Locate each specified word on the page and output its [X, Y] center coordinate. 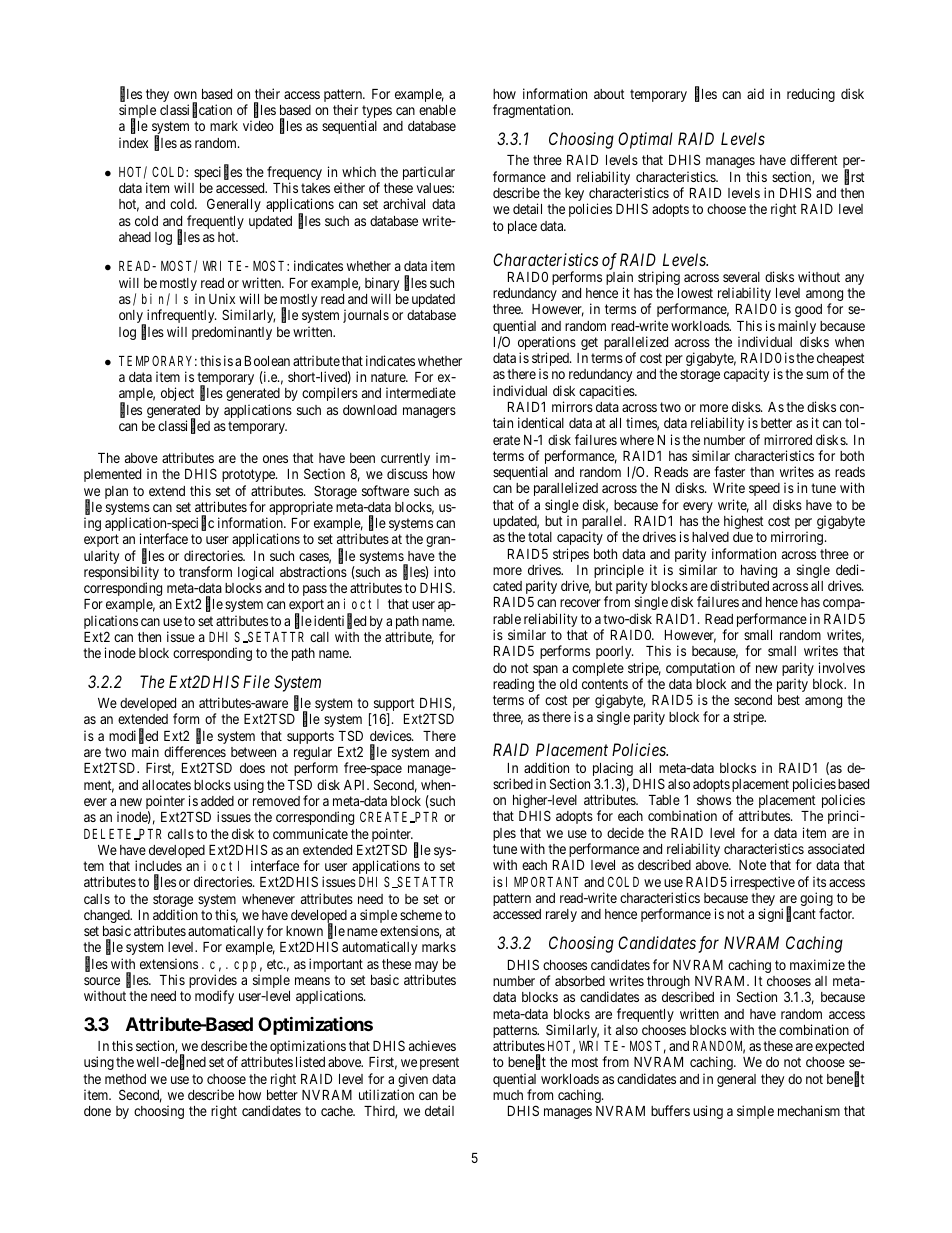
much [508, 1095]
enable [437, 110]
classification [196, 111]
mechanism [809, 1110]
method [125, 1079]
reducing [811, 95]
